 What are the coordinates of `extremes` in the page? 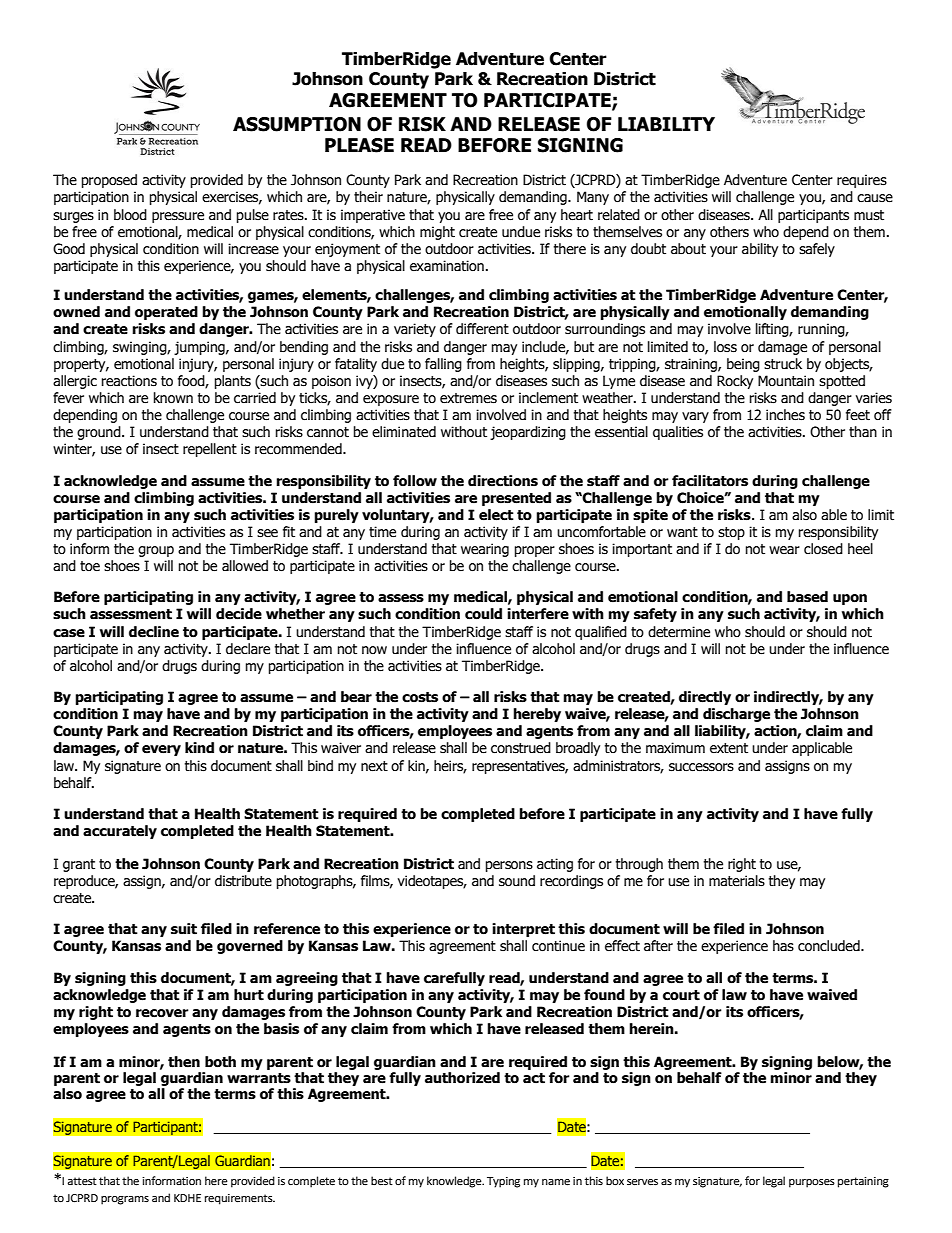 It's located at (468, 398).
